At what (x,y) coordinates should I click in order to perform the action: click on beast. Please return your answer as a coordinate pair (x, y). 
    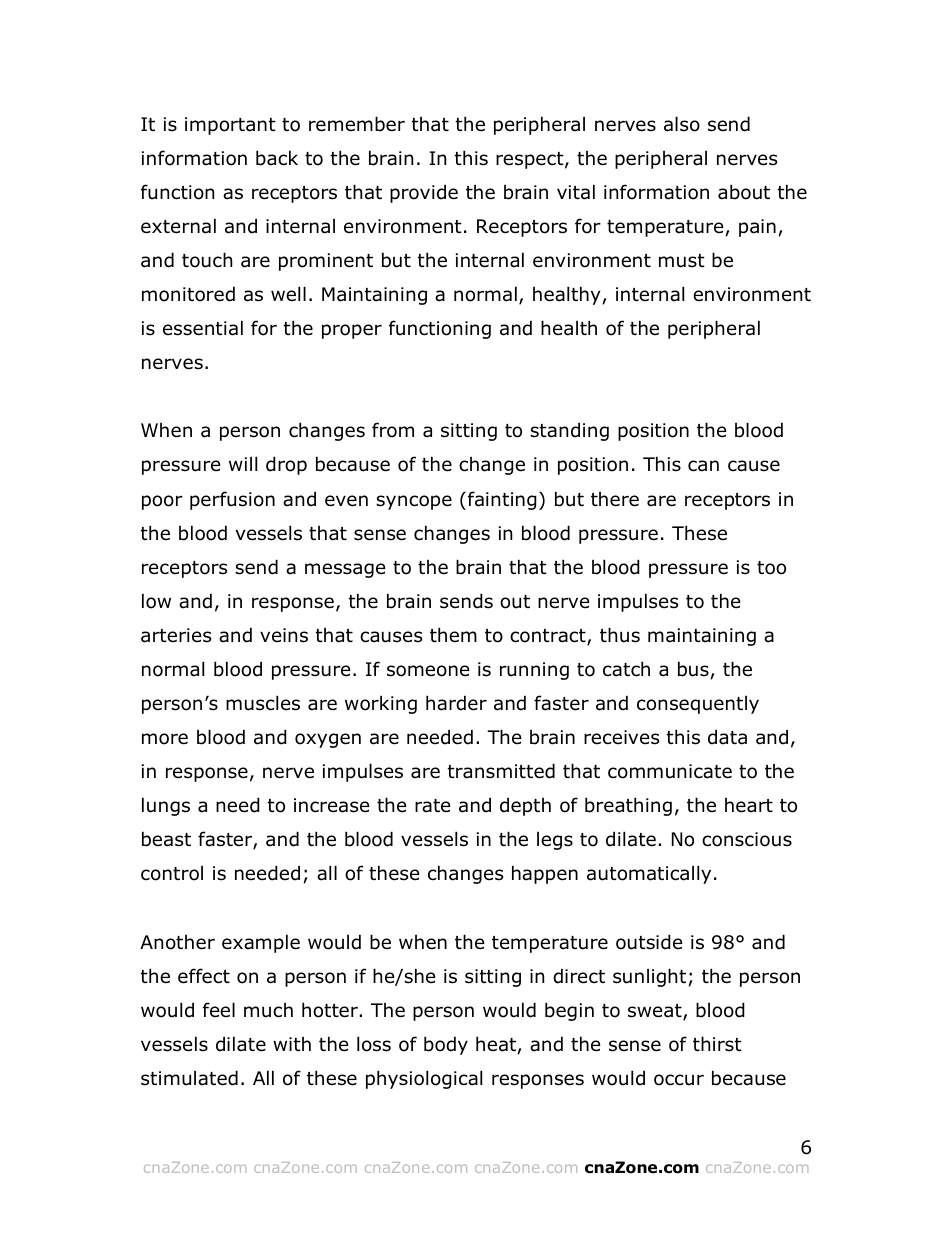
    Looking at the image, I should click on (166, 839).
